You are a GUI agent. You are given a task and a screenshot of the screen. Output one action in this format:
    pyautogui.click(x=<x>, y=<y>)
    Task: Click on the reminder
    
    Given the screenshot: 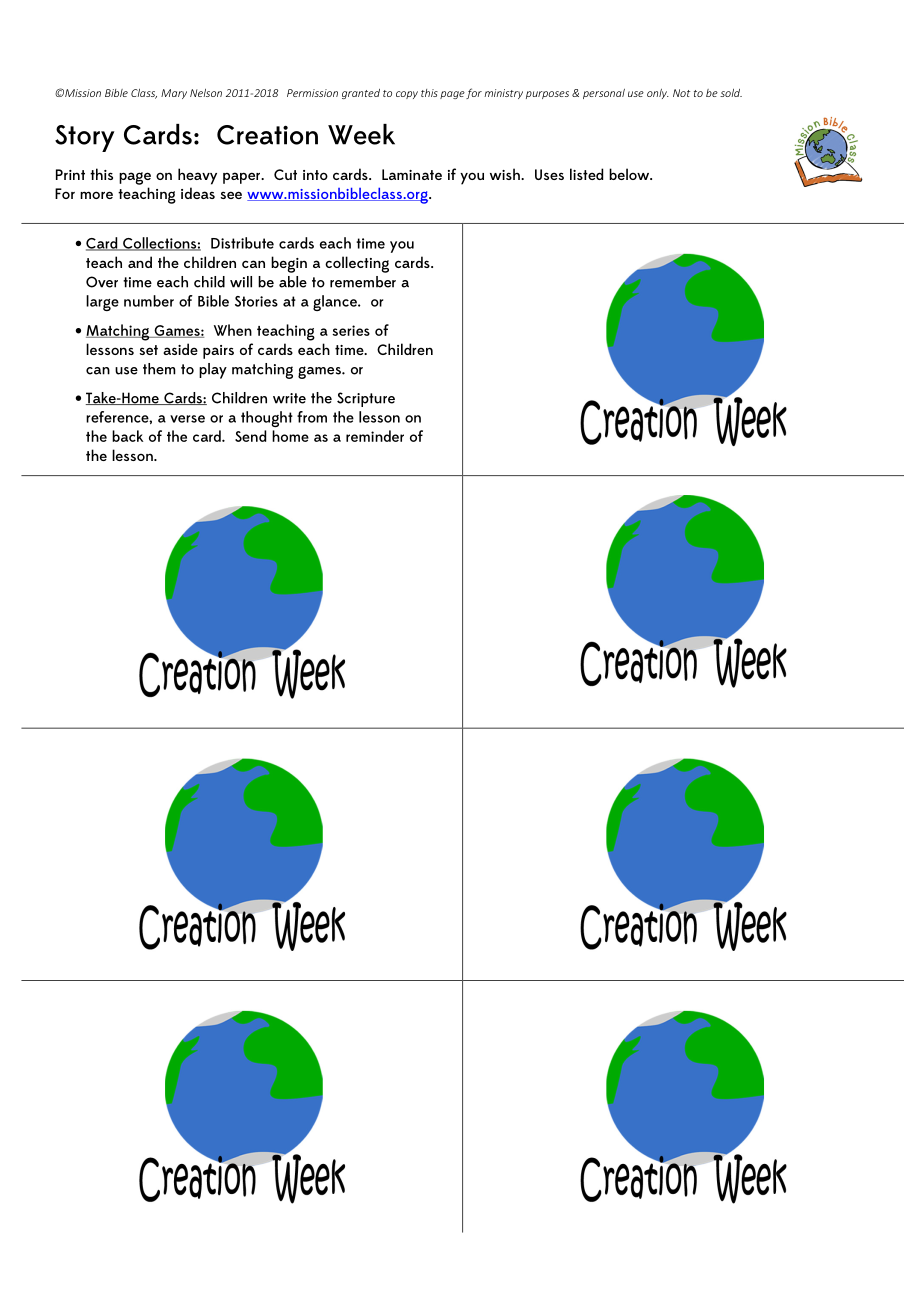 What is the action you would take?
    pyautogui.click(x=375, y=436)
